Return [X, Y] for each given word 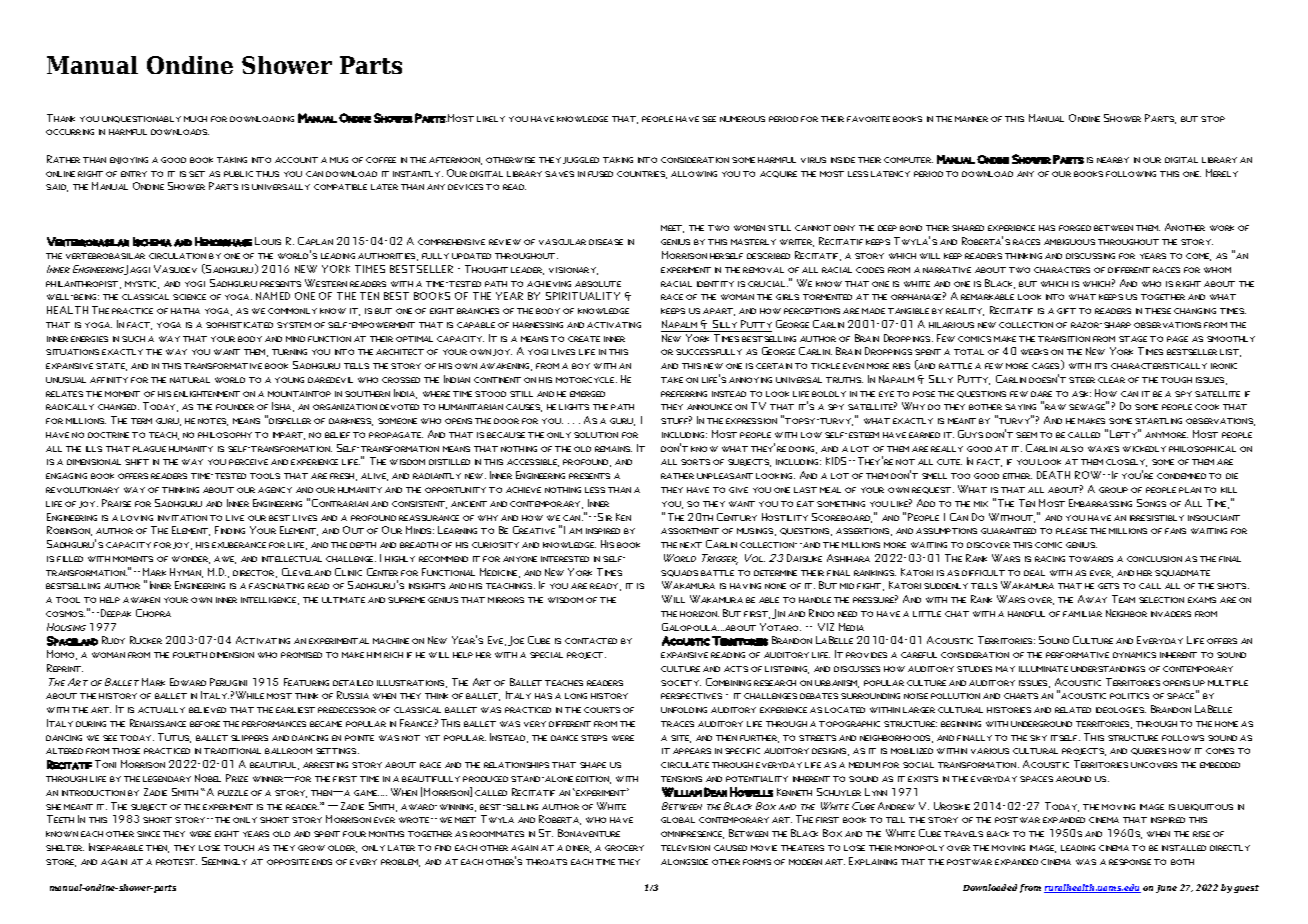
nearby [1113, 160]
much [195, 119]
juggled [581, 160]
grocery [624, 848]
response [1130, 862]
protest [176, 862]
